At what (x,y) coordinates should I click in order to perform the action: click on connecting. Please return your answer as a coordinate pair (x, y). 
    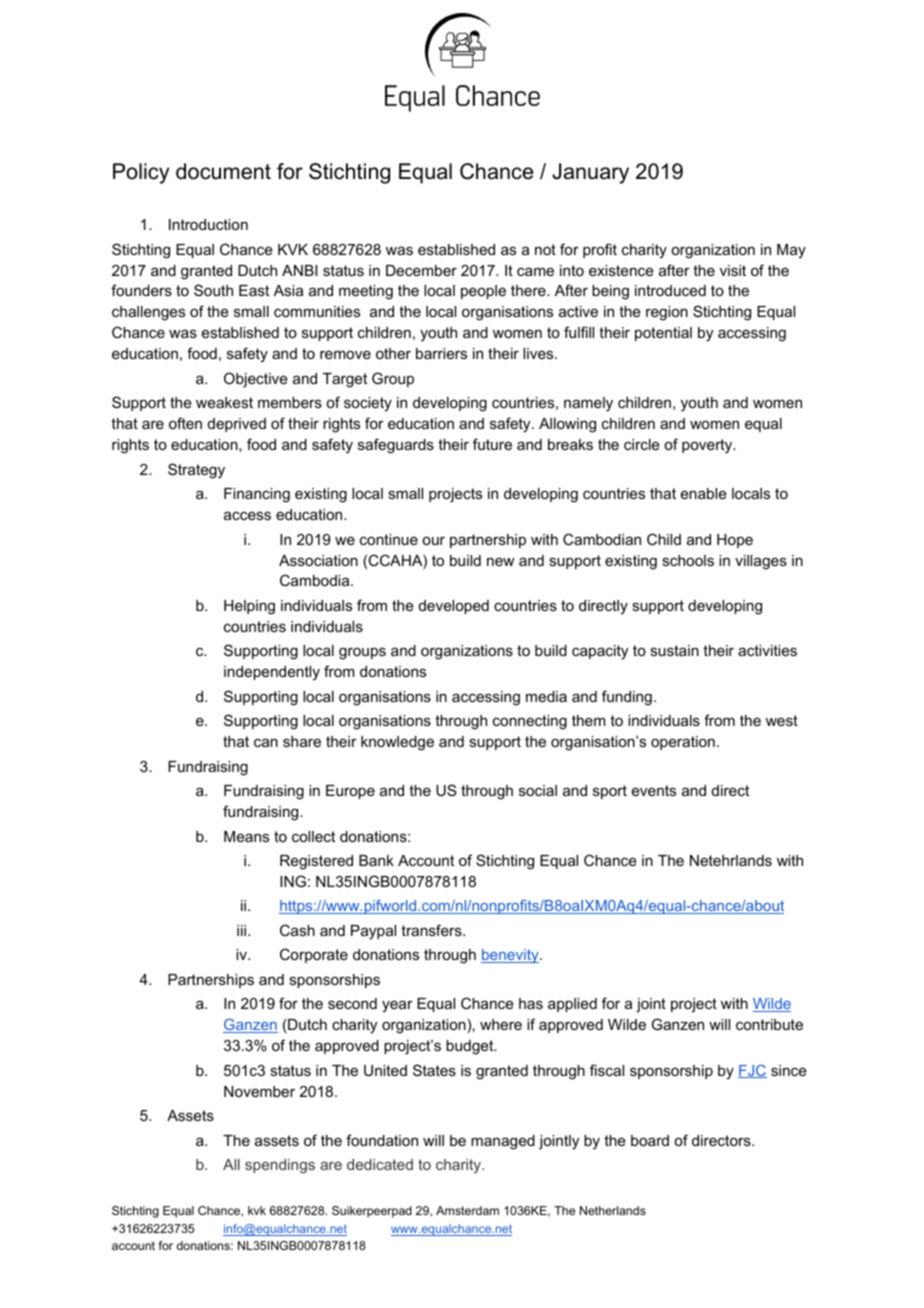
    Looking at the image, I should click on (530, 722).
